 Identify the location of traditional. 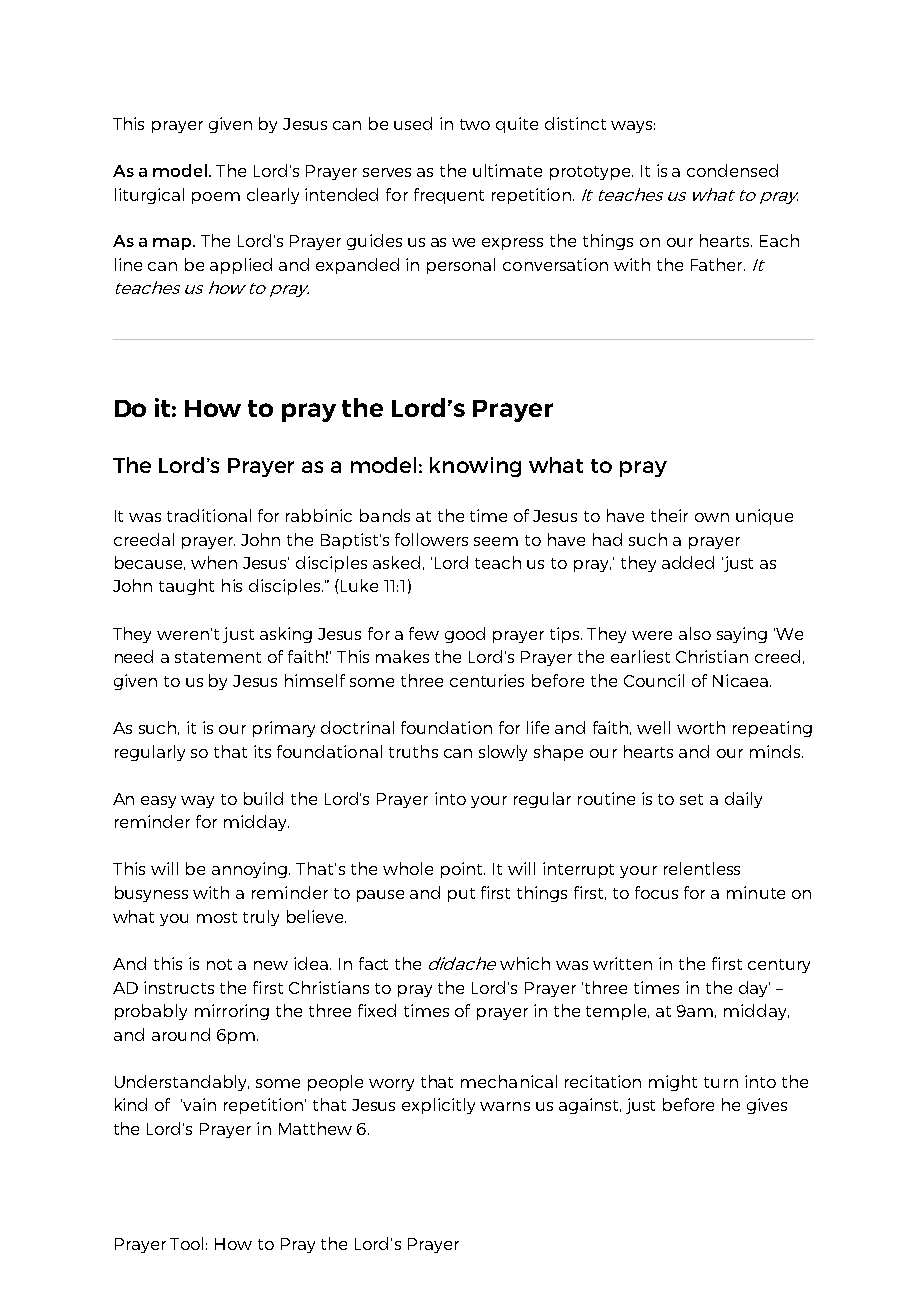
(209, 515).
